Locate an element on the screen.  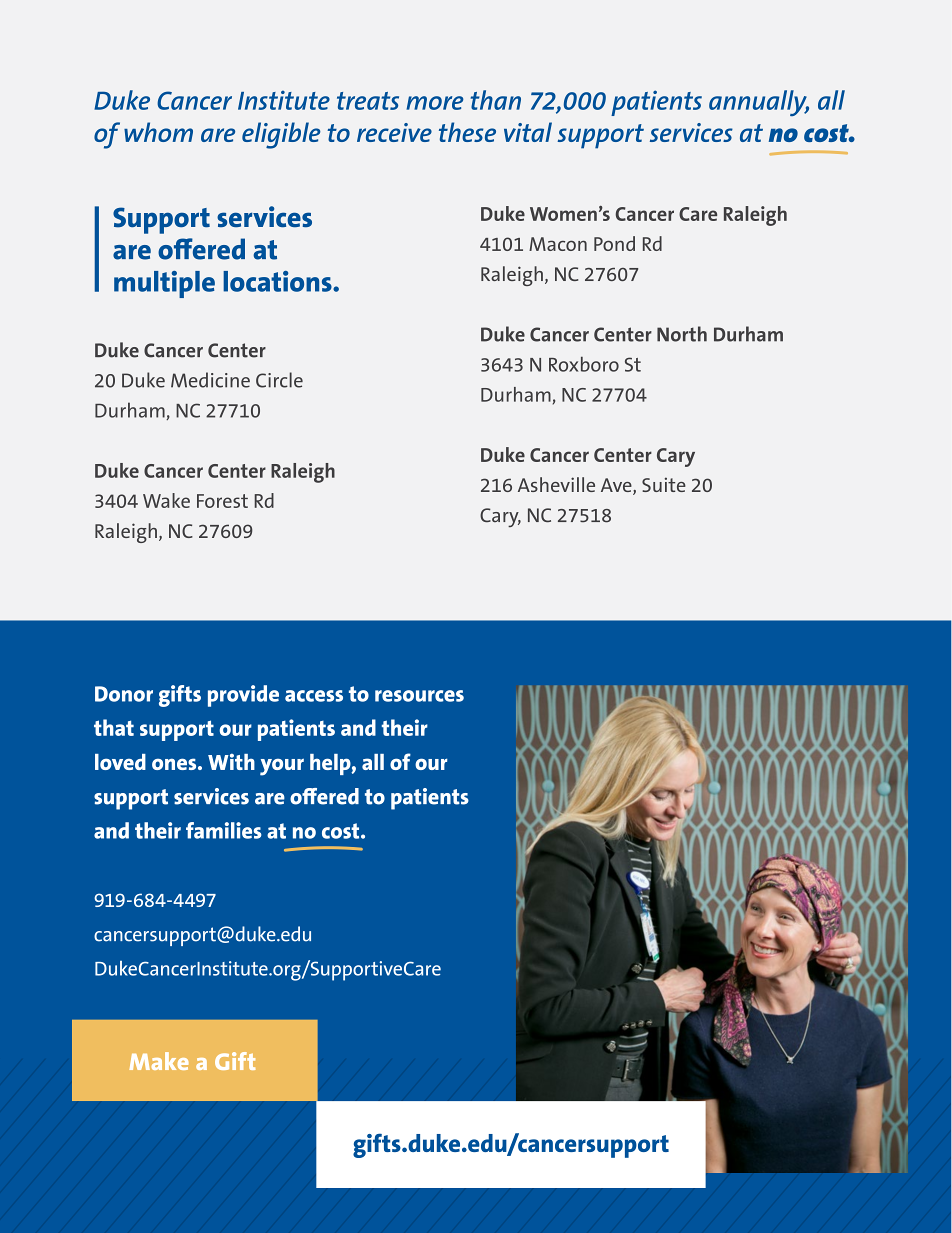
Suite is located at coordinates (664, 484).
